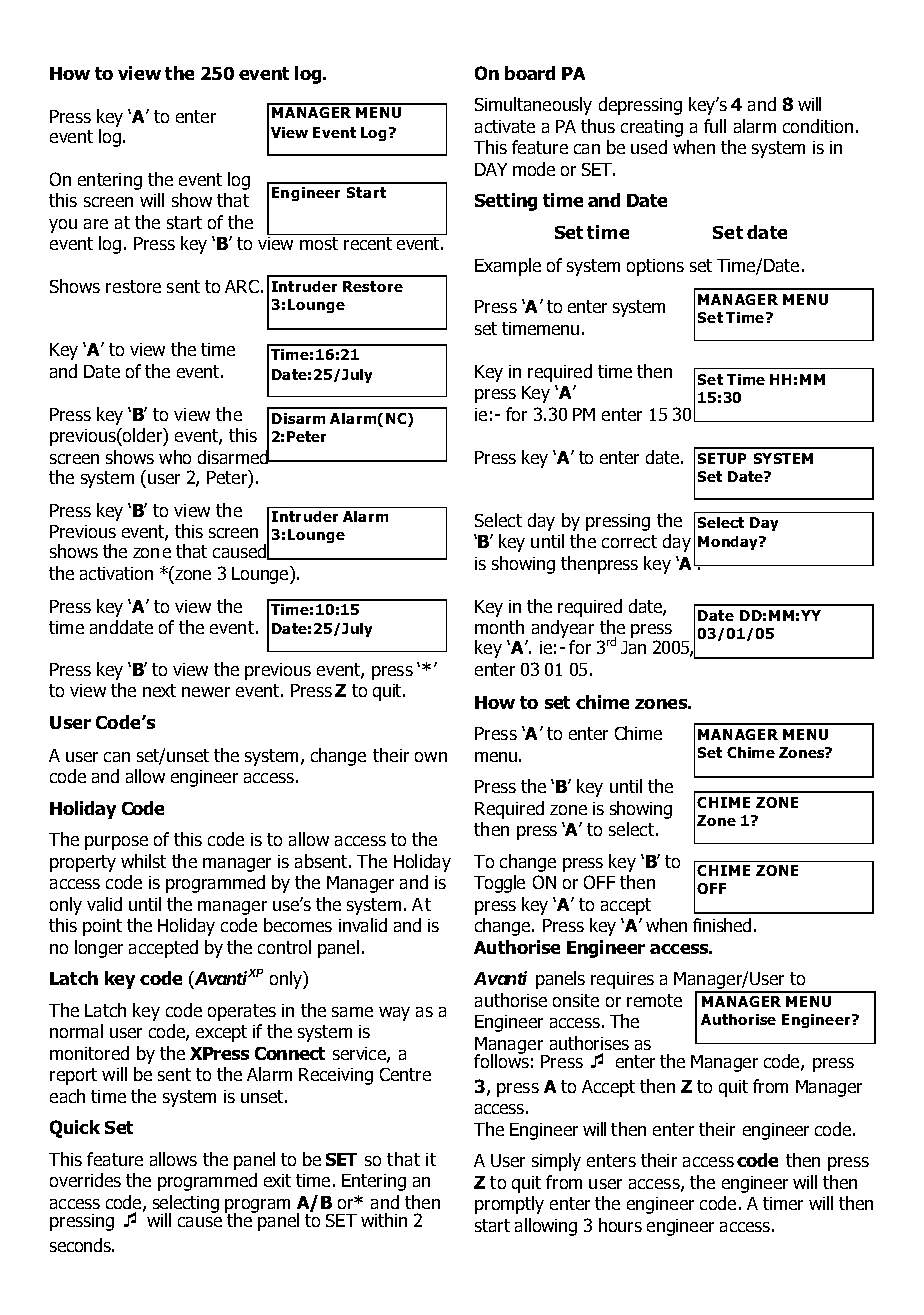 The image size is (924, 1315). What do you see at coordinates (633, 647) in the image?
I see `Jan` at bounding box center [633, 647].
